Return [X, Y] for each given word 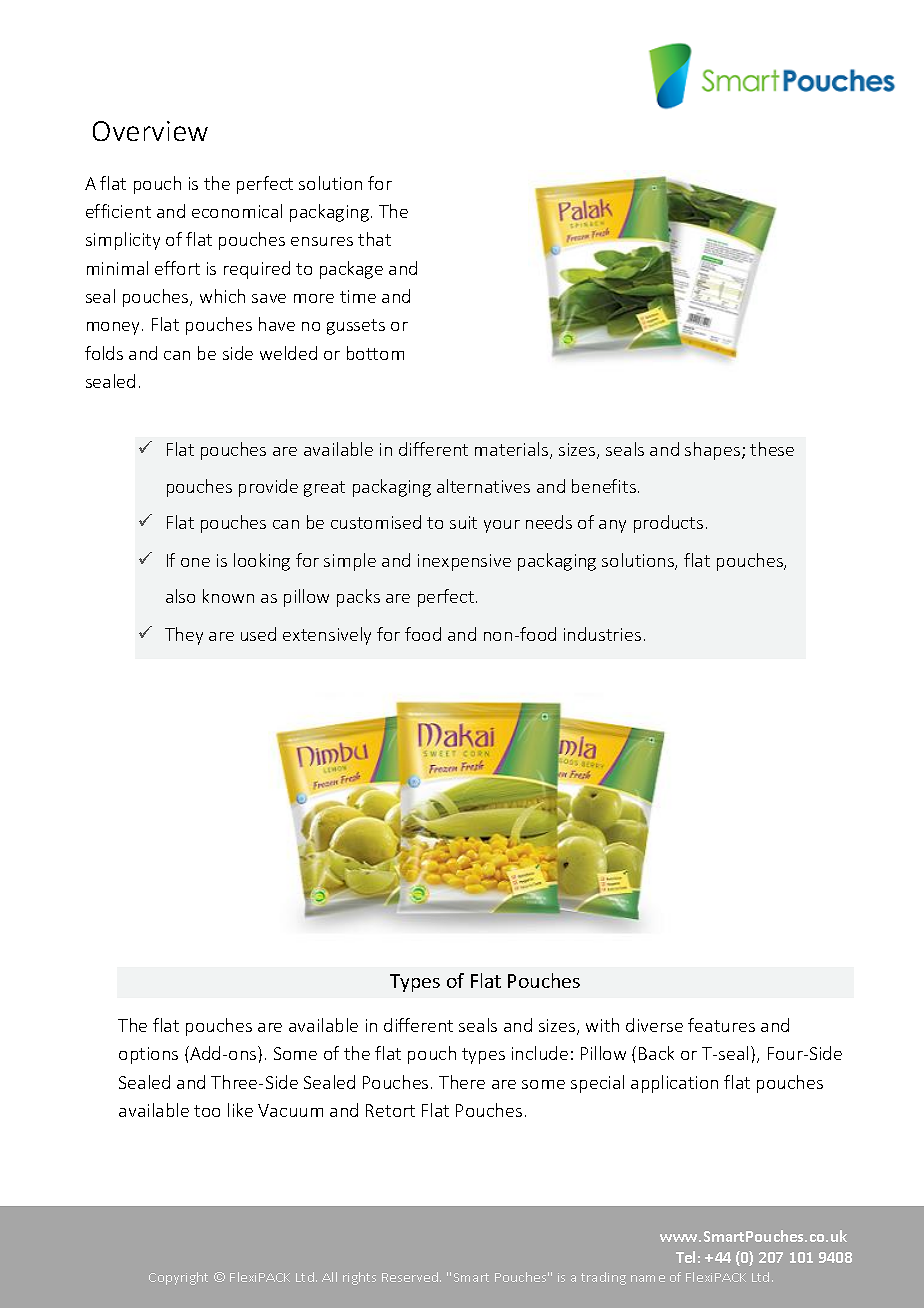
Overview [150, 131]
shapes [714, 451]
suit [463, 522]
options [148, 1055]
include [540, 1053]
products [668, 524]
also [180, 596]
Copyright [178, 1278]
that [374, 239]
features [721, 1025]
